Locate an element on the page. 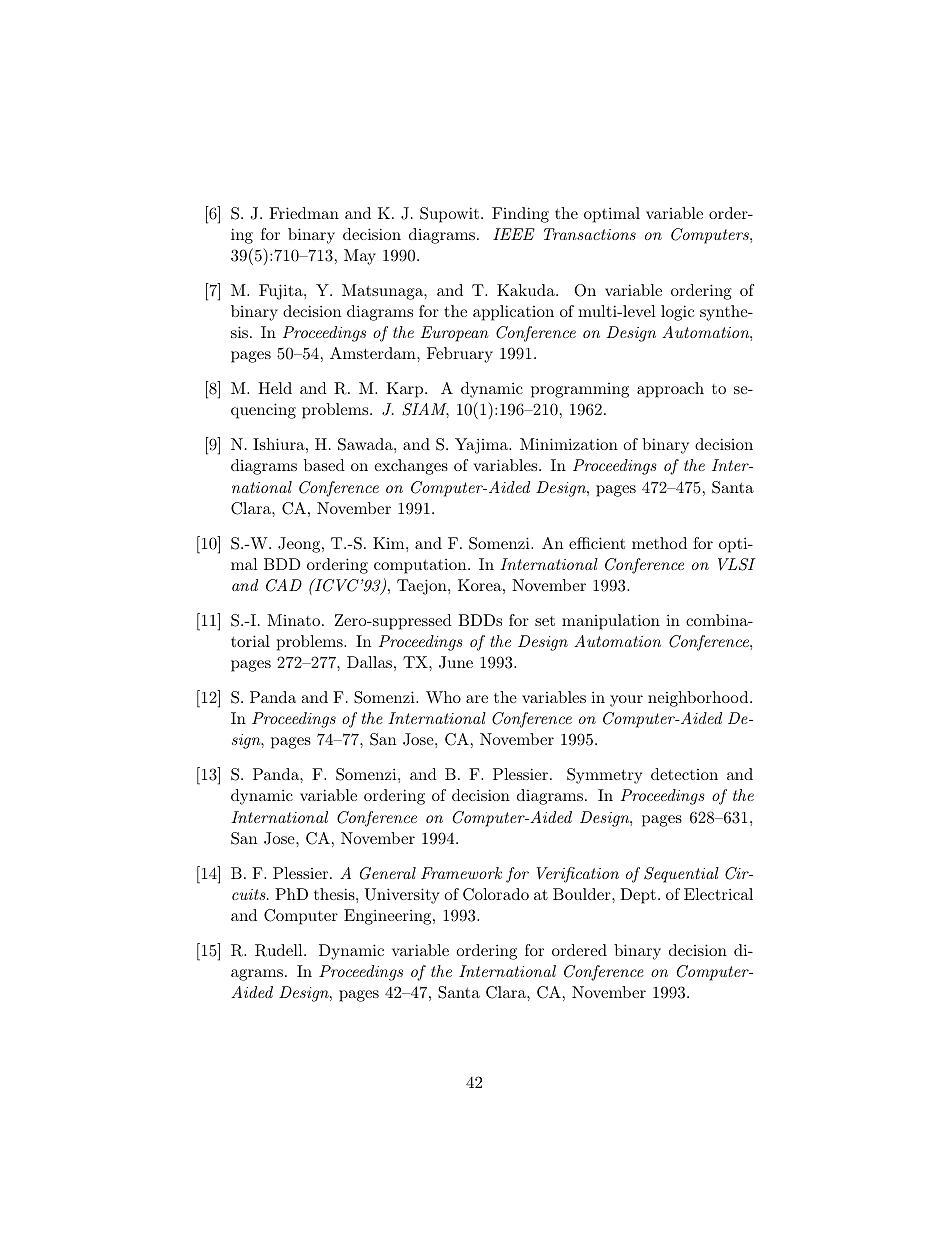 The width and height of the image is (952, 1233). Friedman is located at coordinates (304, 213).
